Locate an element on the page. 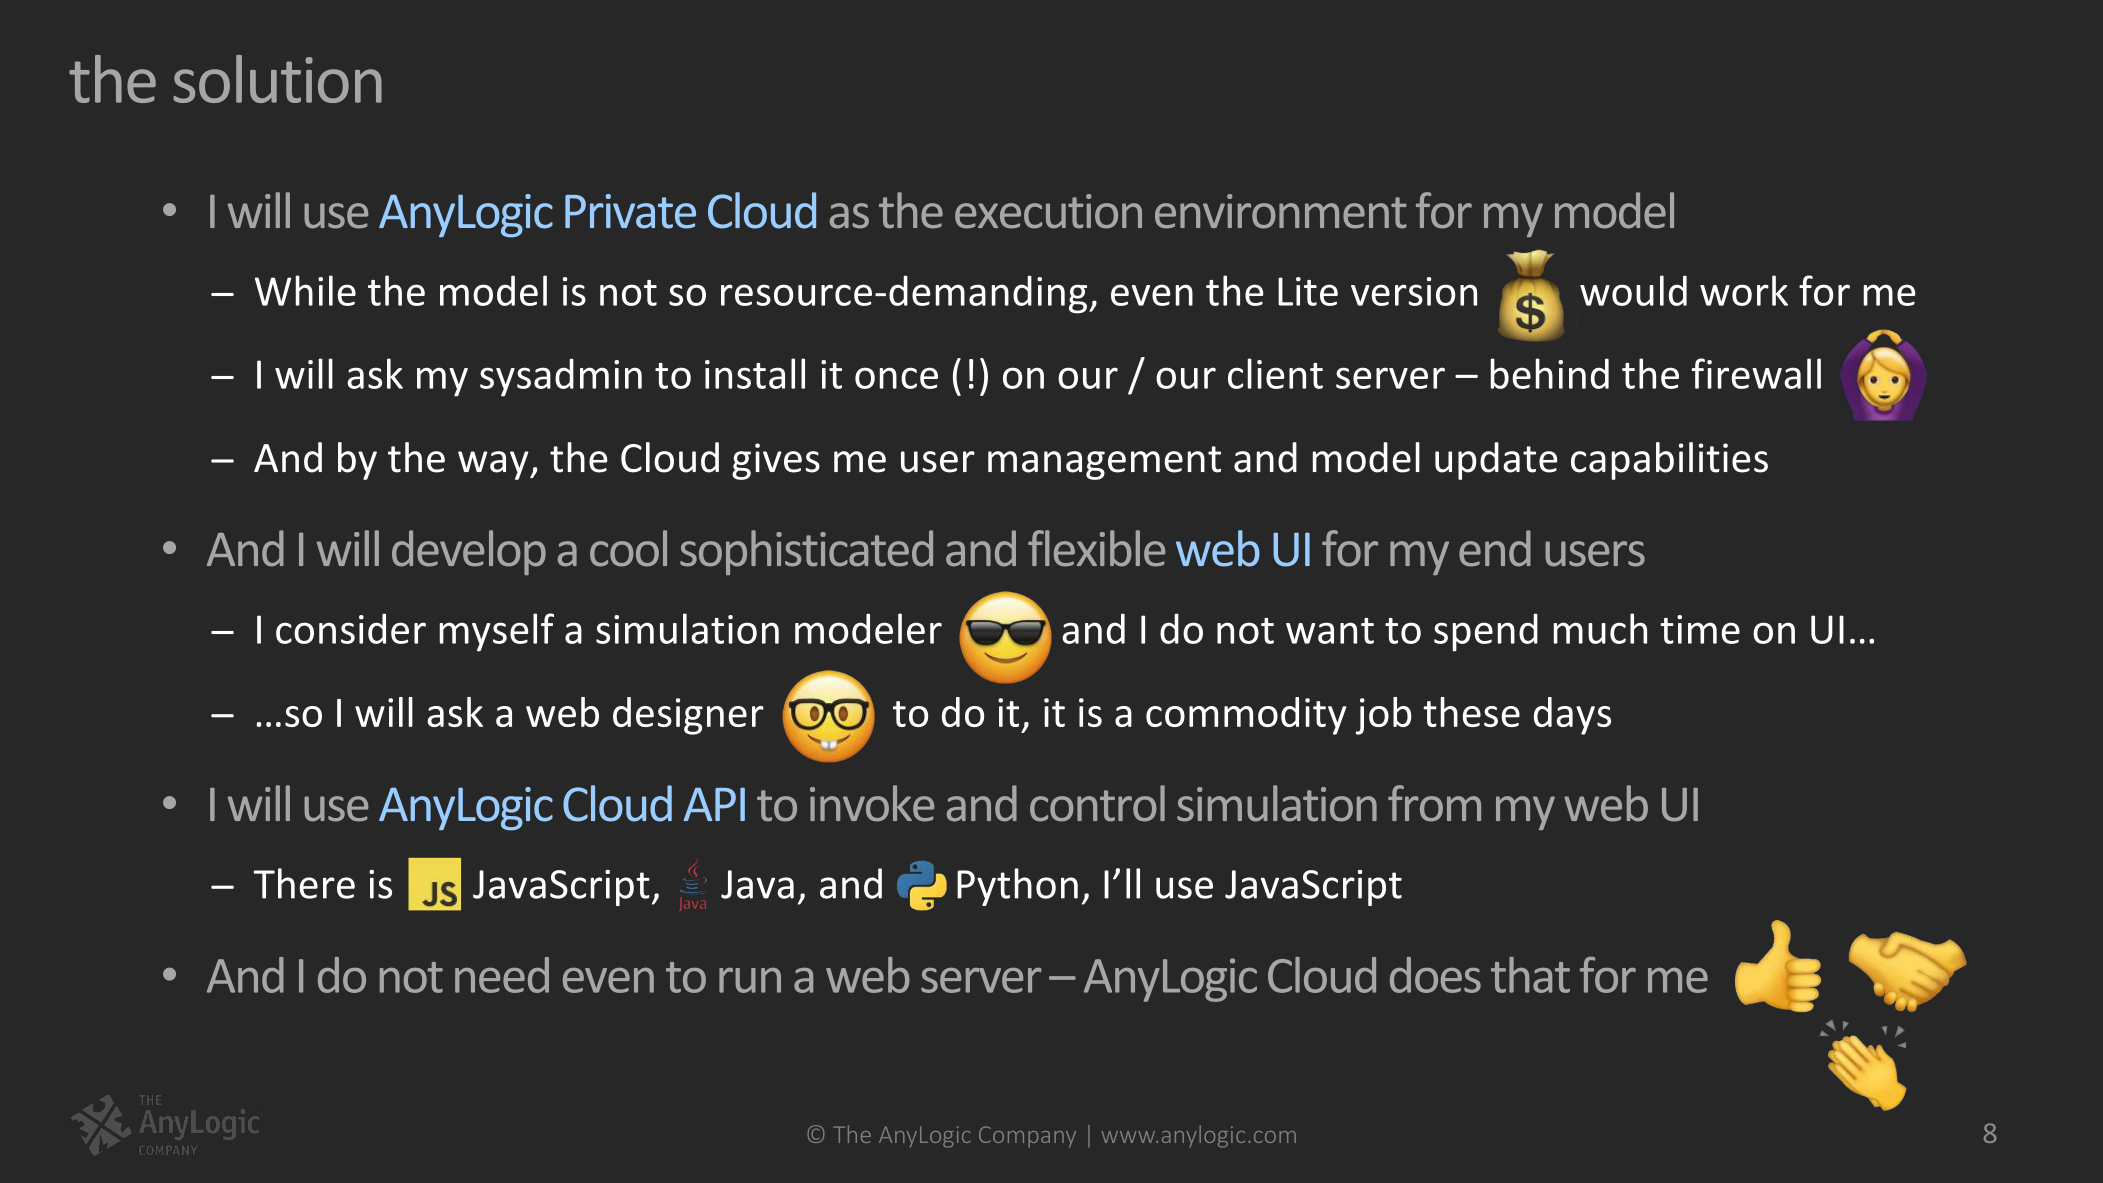 The height and width of the image is (1183, 2103). environment is located at coordinates (1281, 211).
